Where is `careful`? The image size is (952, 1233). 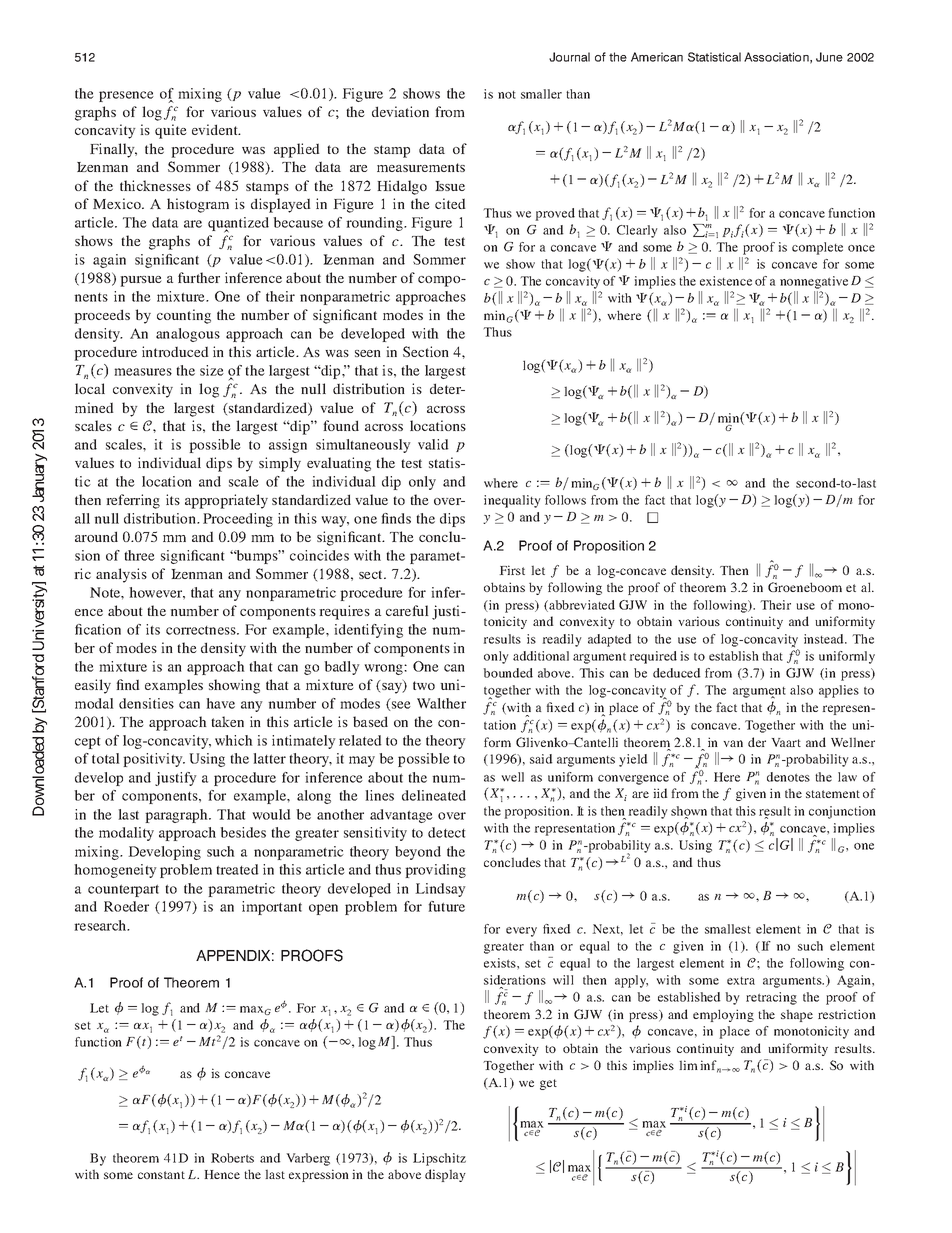 careful is located at coordinates (407, 610).
